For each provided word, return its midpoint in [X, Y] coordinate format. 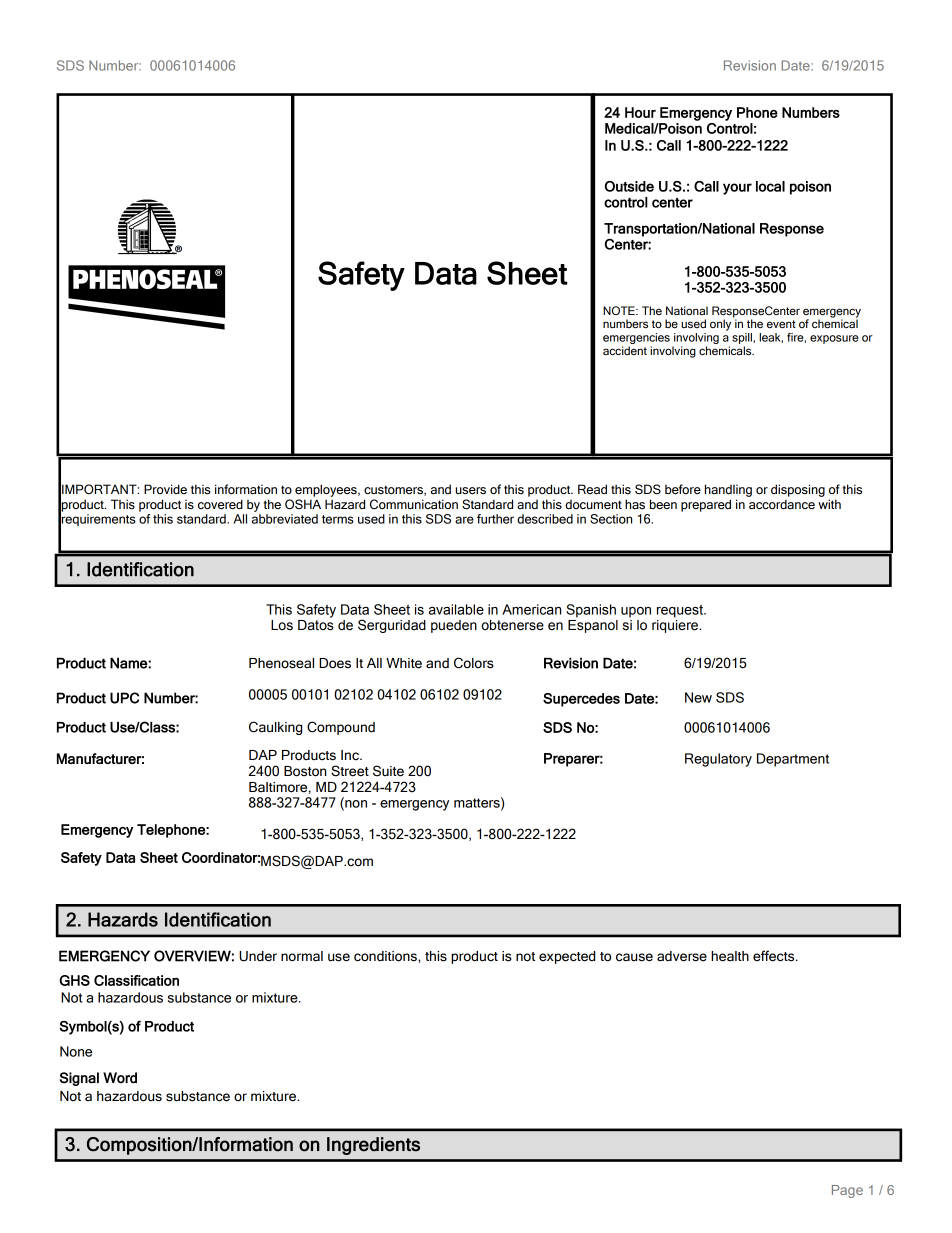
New [698, 697]
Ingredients [373, 1146]
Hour [640, 112]
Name [129, 663]
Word [120, 1078]
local [770, 186]
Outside [629, 186]
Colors [474, 663]
